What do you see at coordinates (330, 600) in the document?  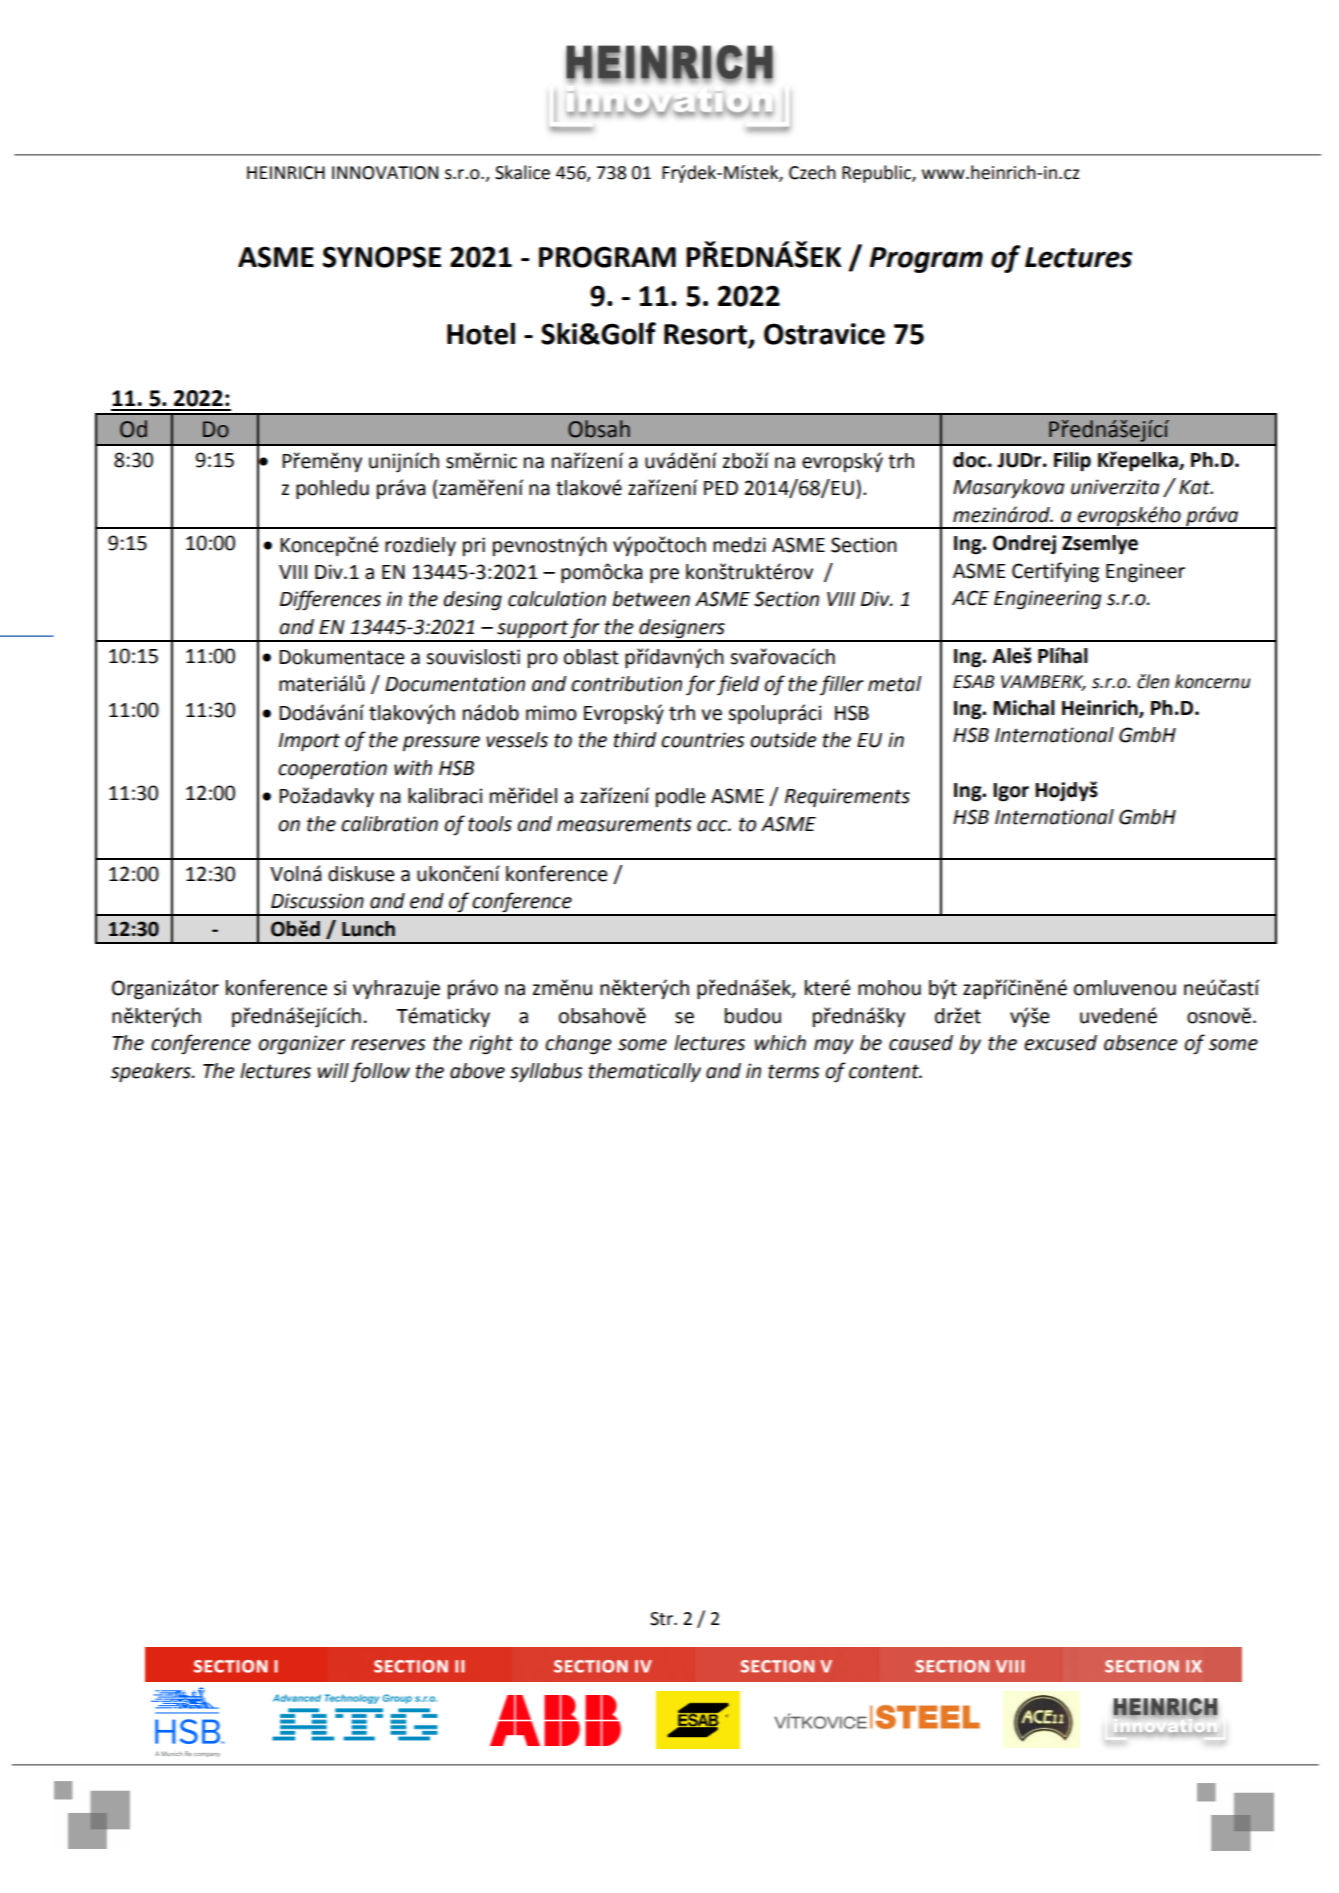 I see `Differences` at bounding box center [330, 600].
